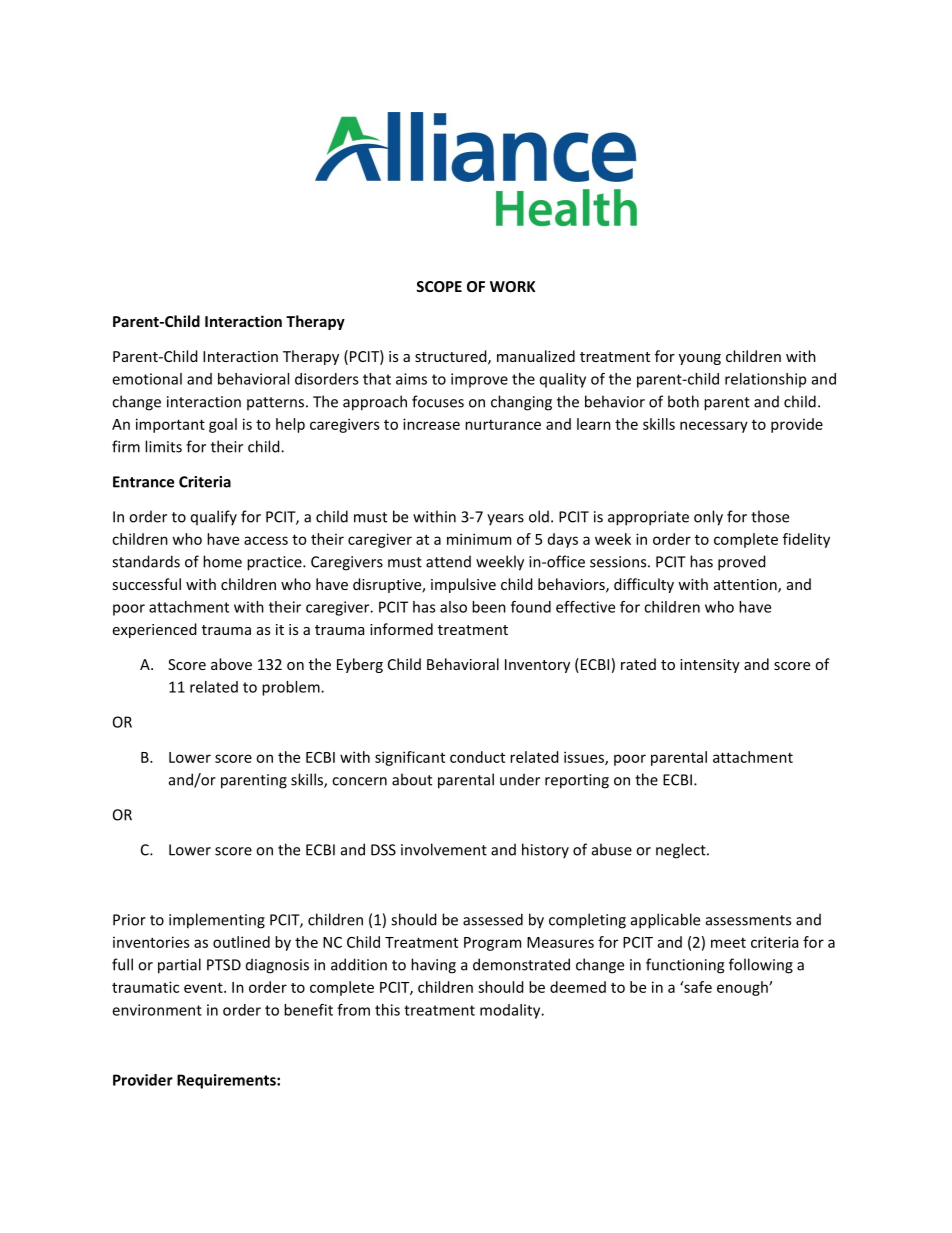 This page has height=1233, width=952. I want to click on intensity, so click(710, 666).
